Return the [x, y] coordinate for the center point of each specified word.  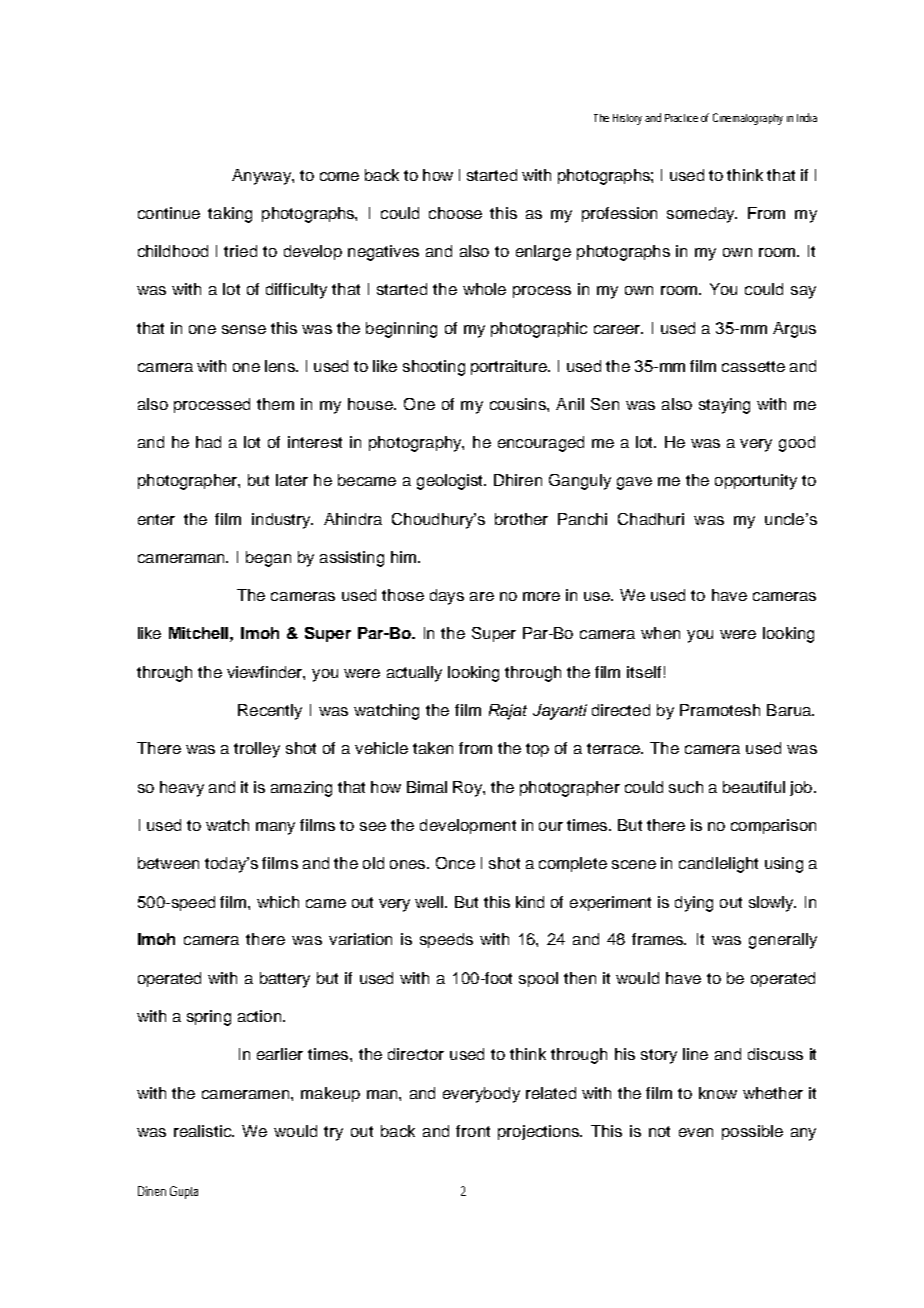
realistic [203, 1131]
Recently [270, 712]
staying [724, 406]
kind [530, 902]
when [660, 633]
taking [230, 215]
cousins [519, 404]
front [473, 1131]
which [278, 902]
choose [455, 213]
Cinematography [748, 119]
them [275, 404]
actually [414, 674]
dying [694, 904]
